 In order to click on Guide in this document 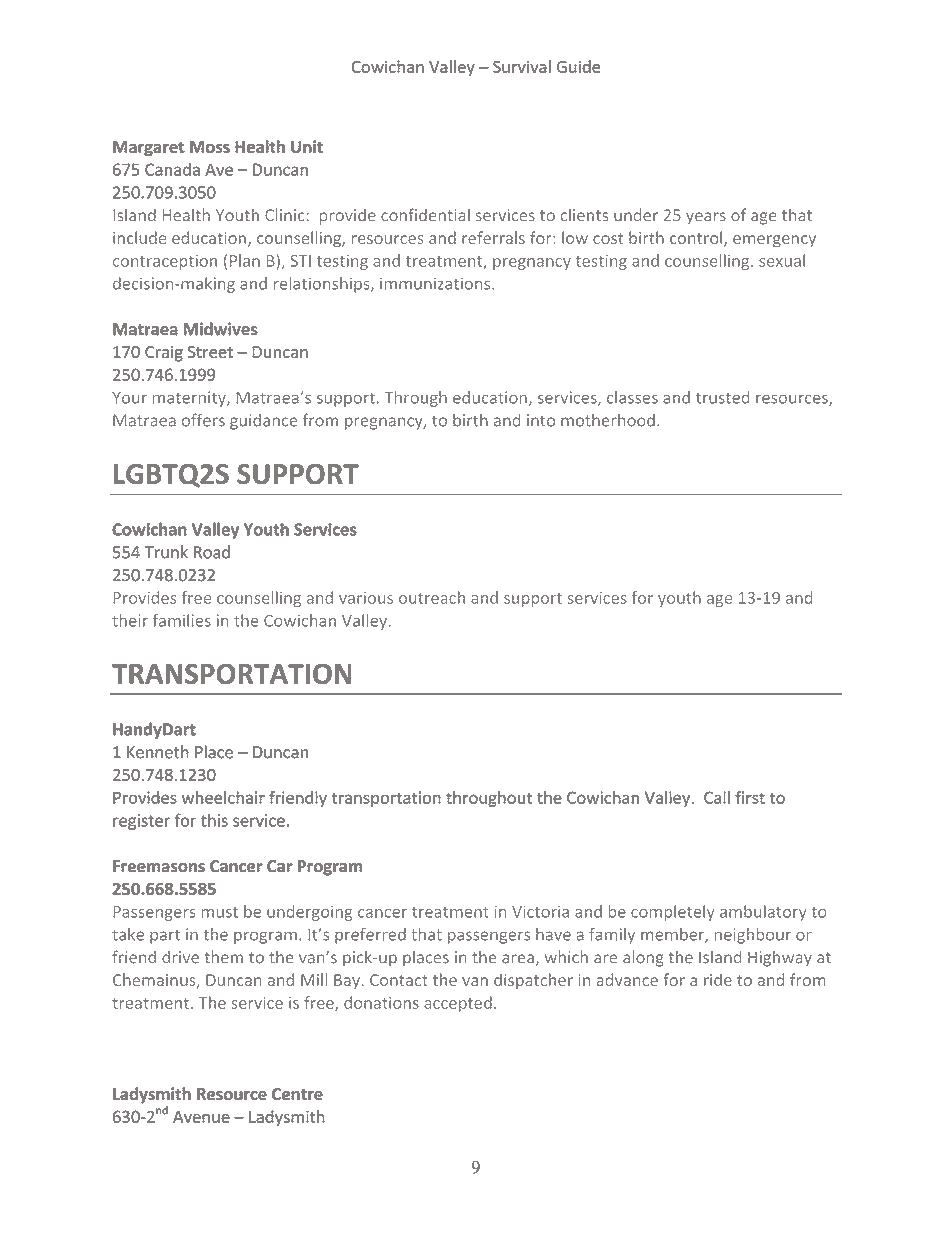, I will do `click(579, 66)`.
